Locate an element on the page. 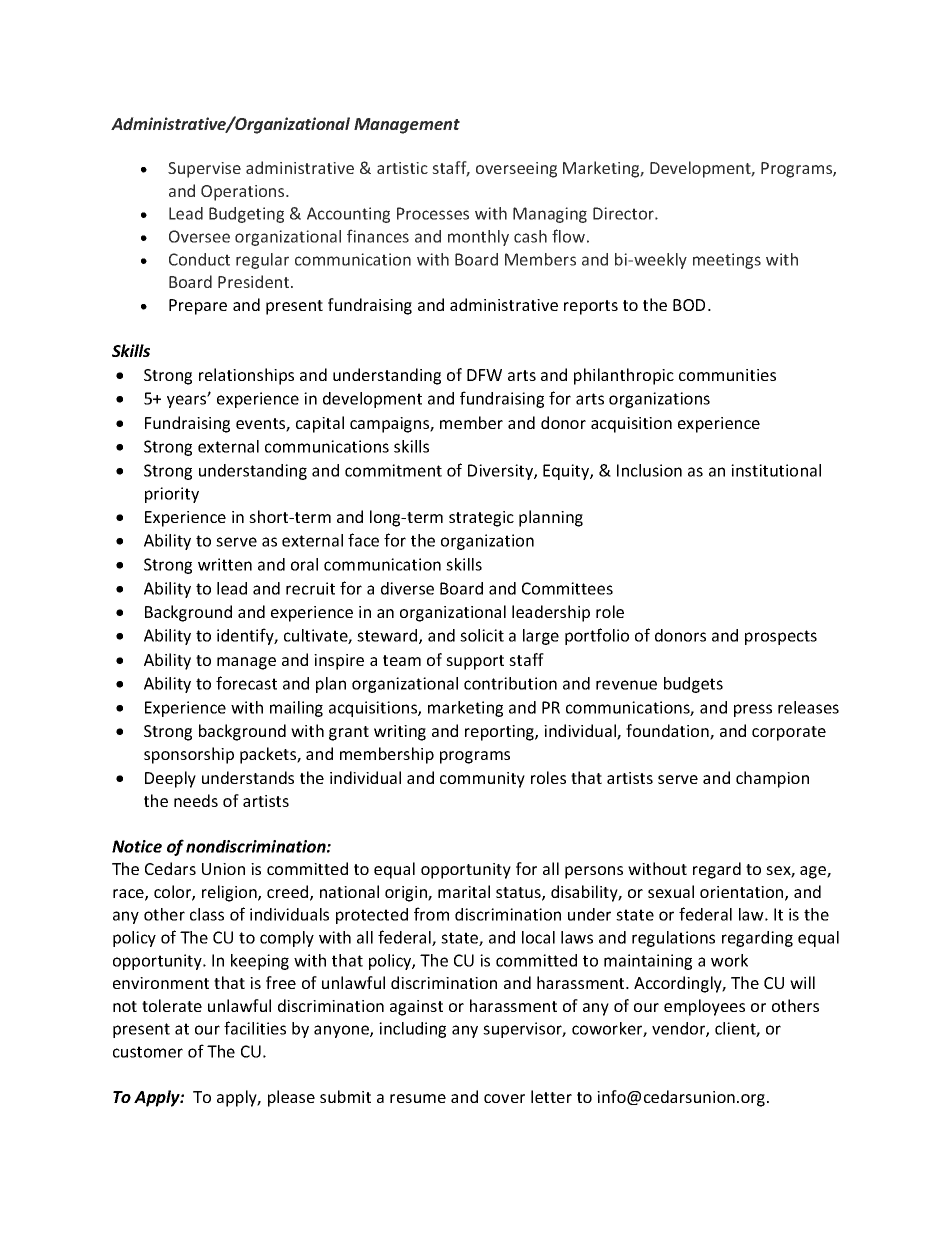  Processes is located at coordinates (433, 213).
